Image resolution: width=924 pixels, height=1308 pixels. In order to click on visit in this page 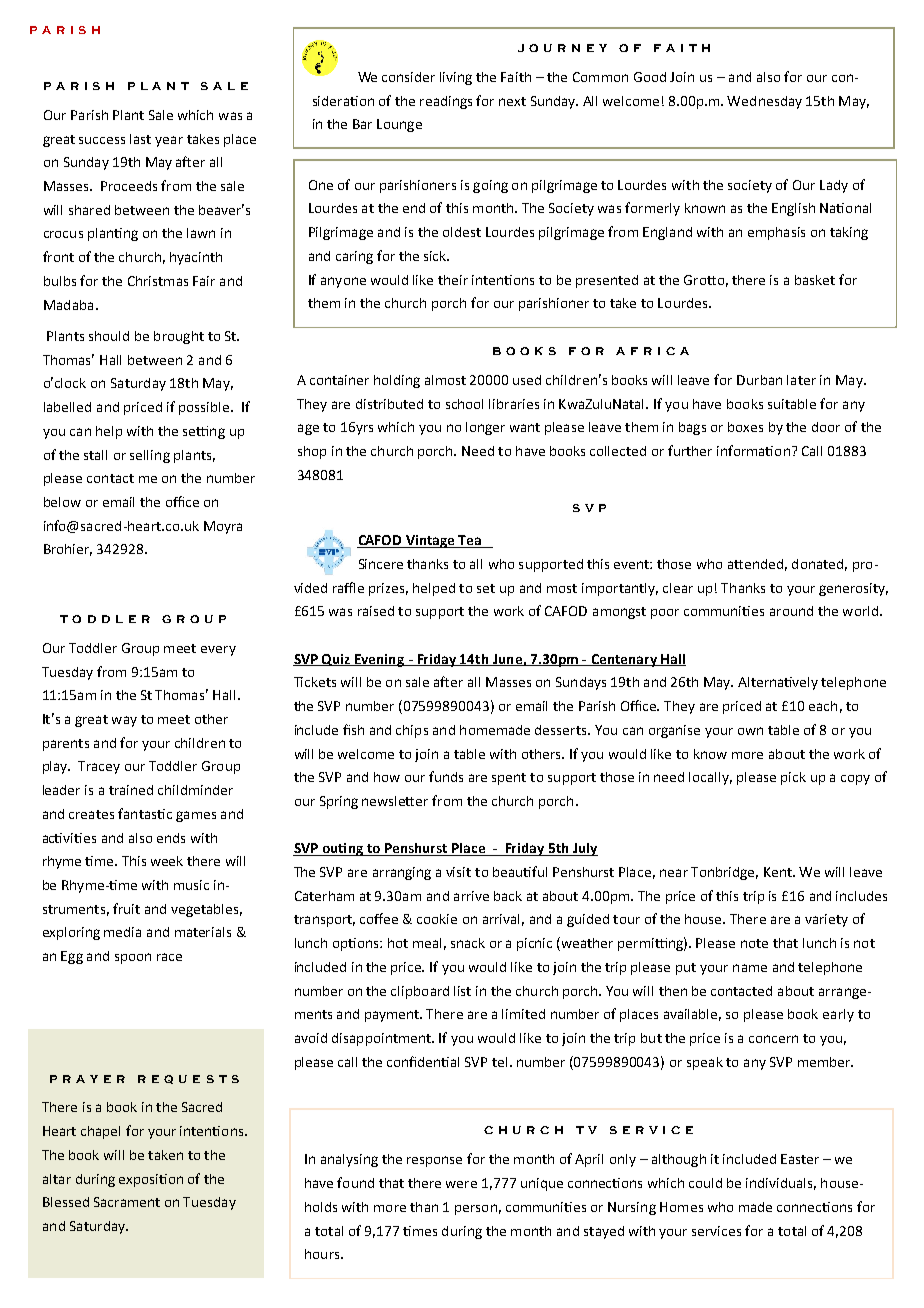, I will do `click(458, 872)`.
